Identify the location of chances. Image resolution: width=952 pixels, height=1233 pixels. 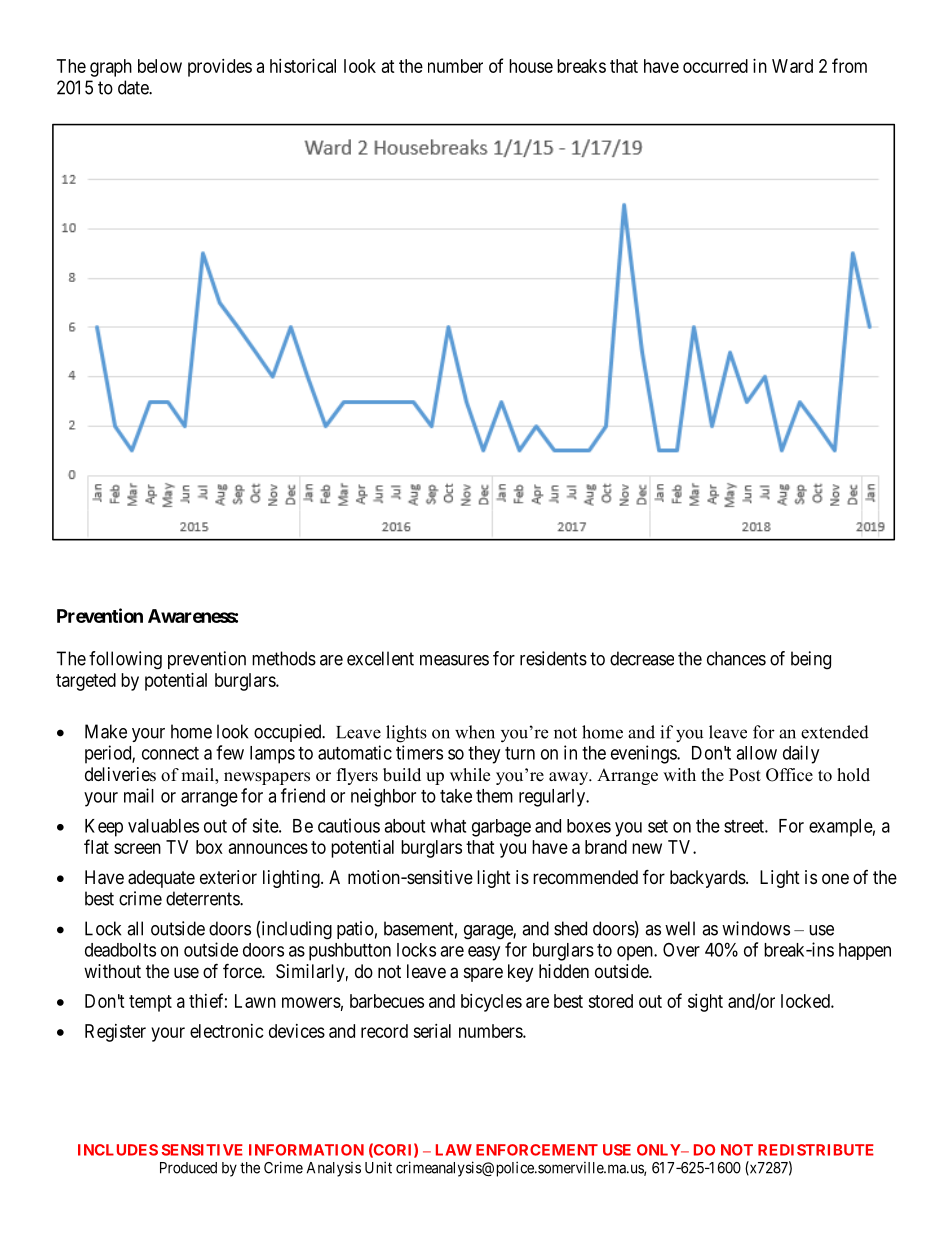
(736, 658).
